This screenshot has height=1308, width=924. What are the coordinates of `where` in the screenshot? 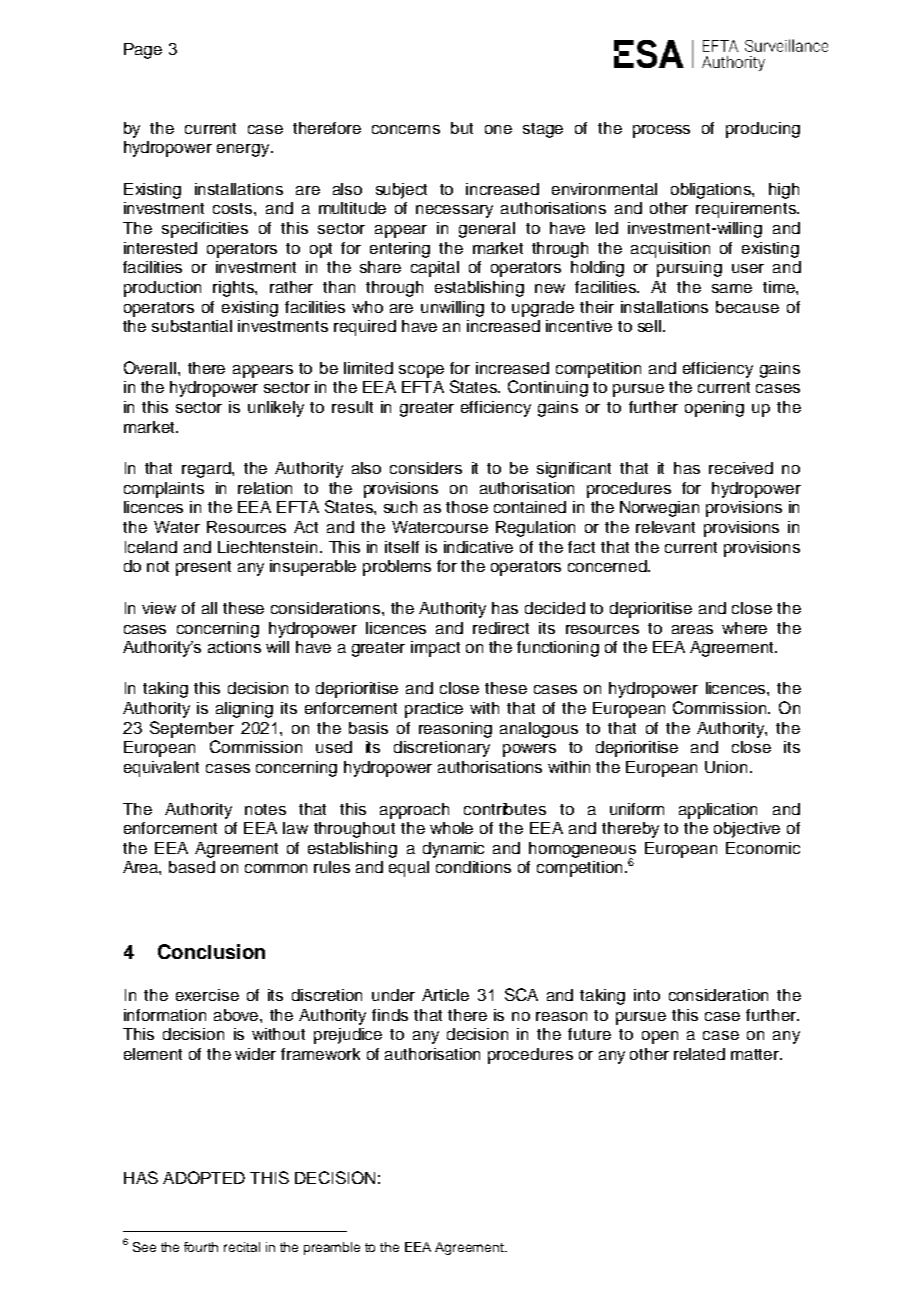 It's located at (744, 628).
